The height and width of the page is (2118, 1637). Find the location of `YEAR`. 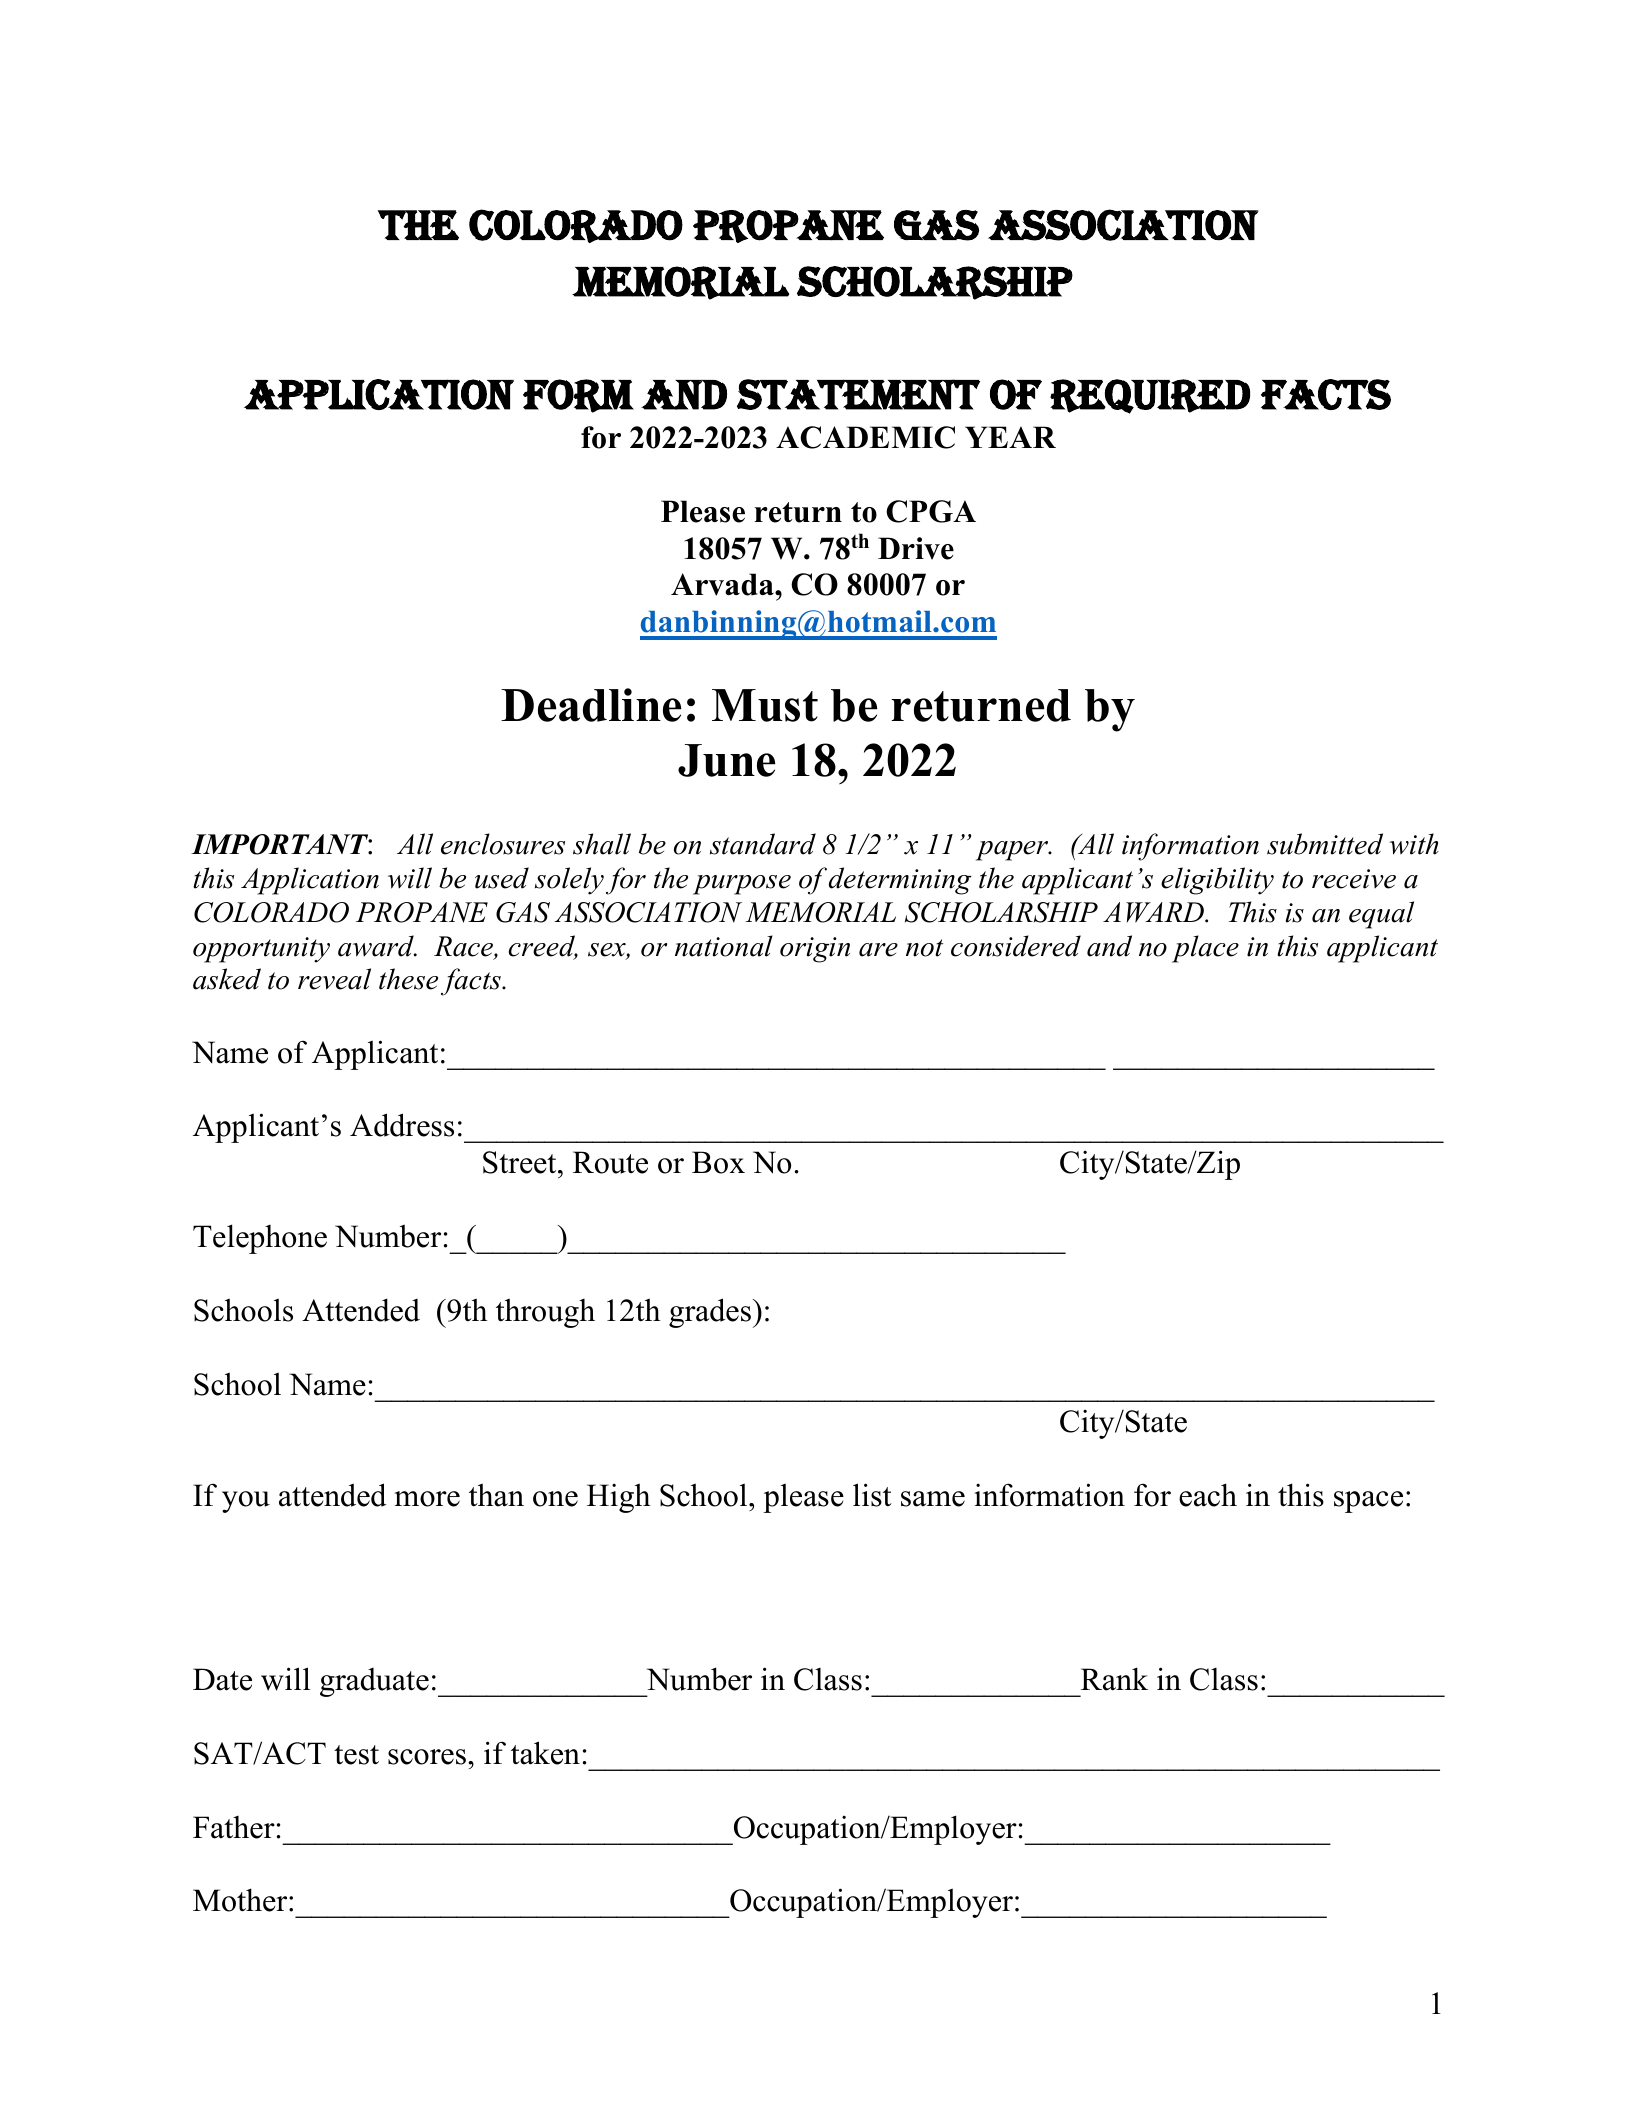

YEAR is located at coordinates (1010, 437).
